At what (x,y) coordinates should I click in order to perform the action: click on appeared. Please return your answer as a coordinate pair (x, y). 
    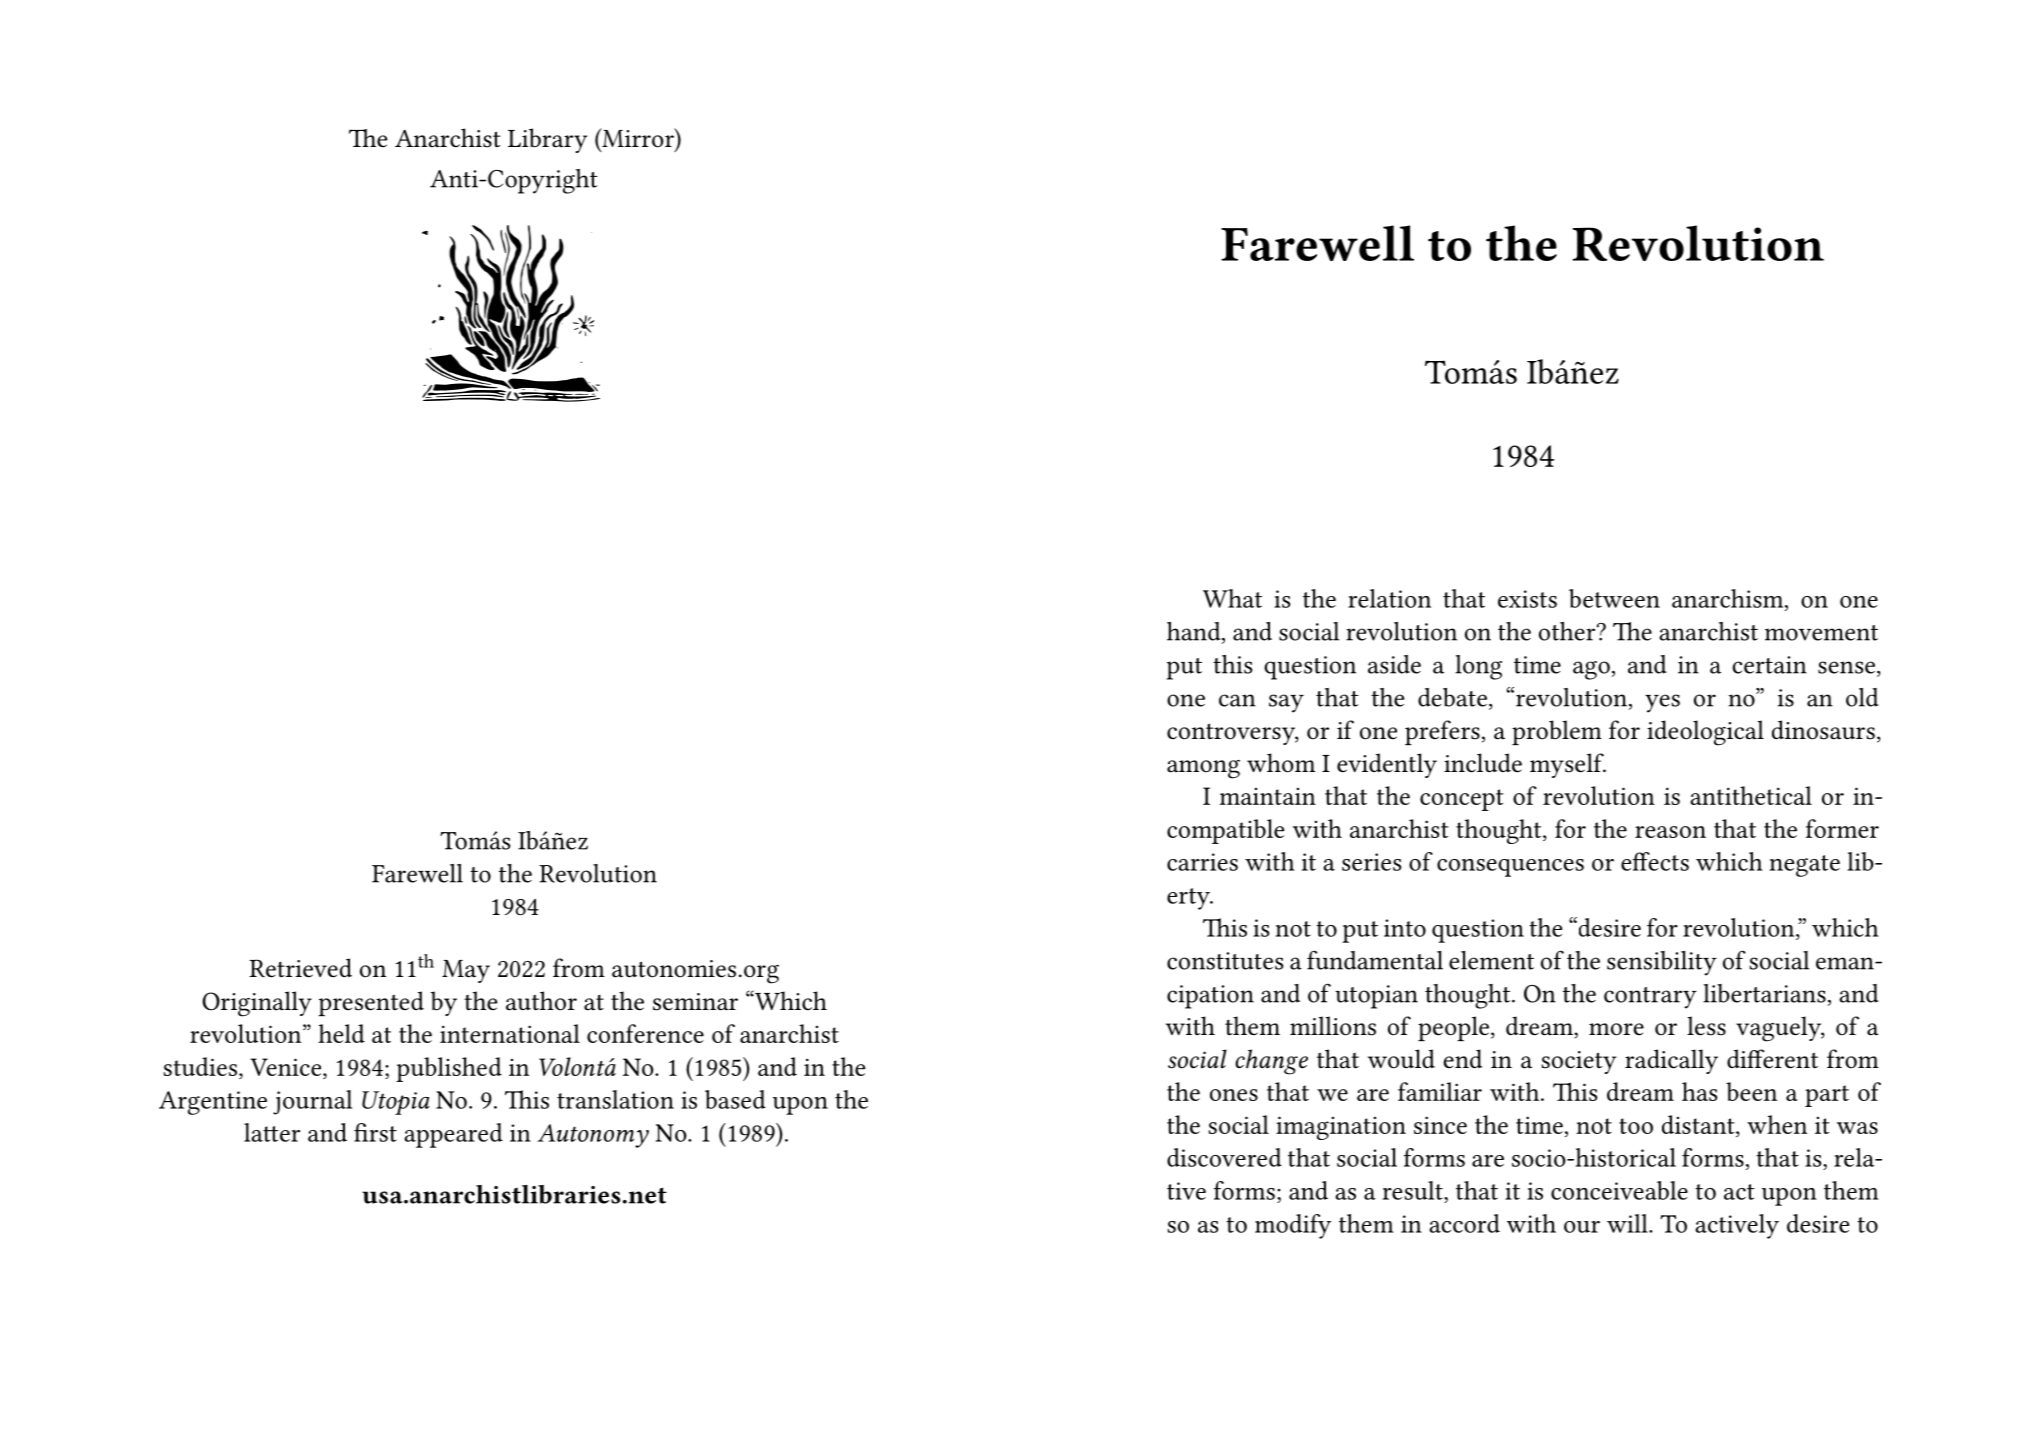
    Looking at the image, I should click on (453, 1135).
